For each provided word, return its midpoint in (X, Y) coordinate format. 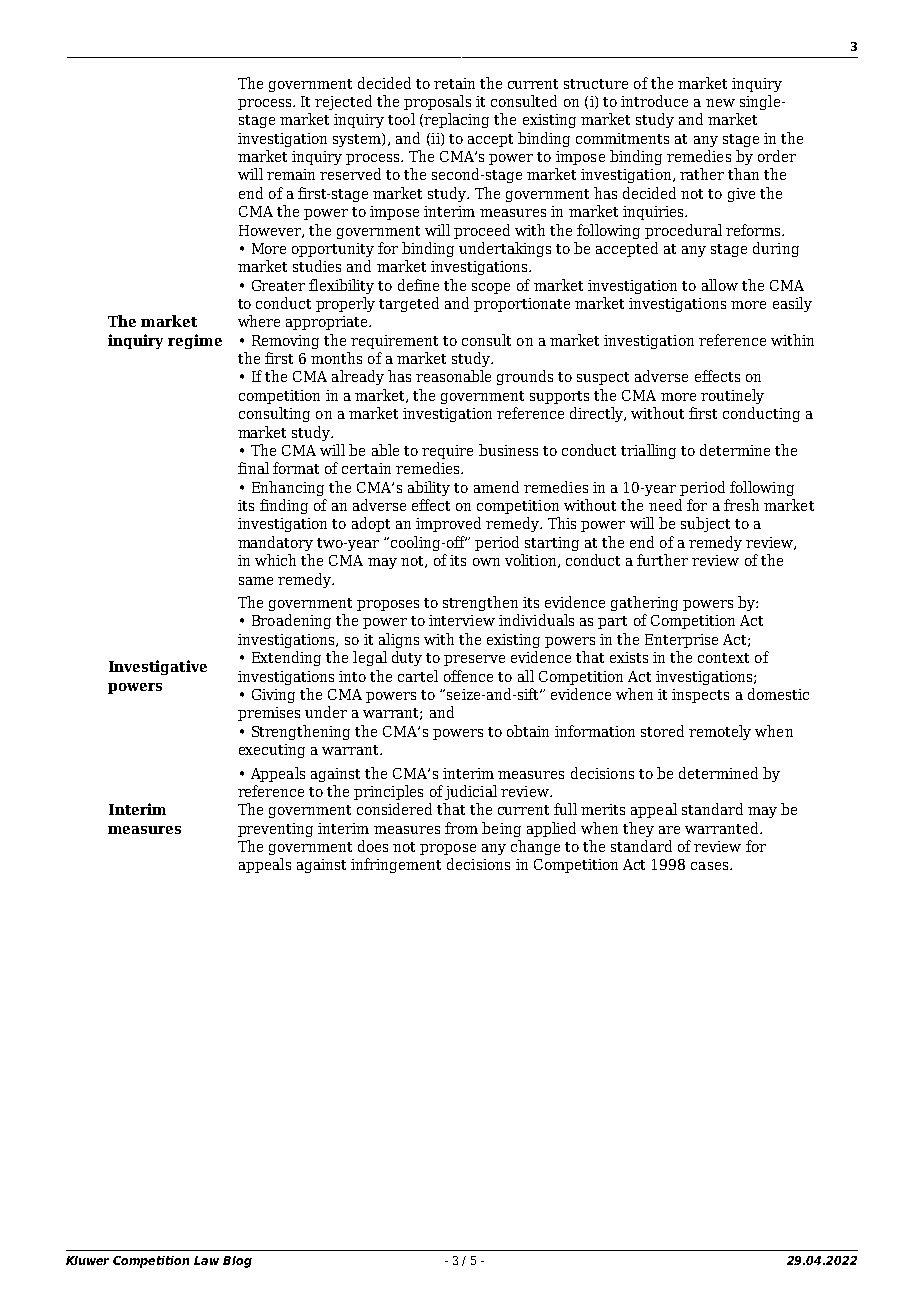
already (358, 377)
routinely (732, 396)
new (720, 103)
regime (195, 341)
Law (206, 1260)
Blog (237, 1262)
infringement (396, 865)
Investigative (158, 667)
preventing (275, 830)
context (723, 658)
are (669, 830)
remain (291, 174)
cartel (418, 676)
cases (711, 866)
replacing (456, 120)
